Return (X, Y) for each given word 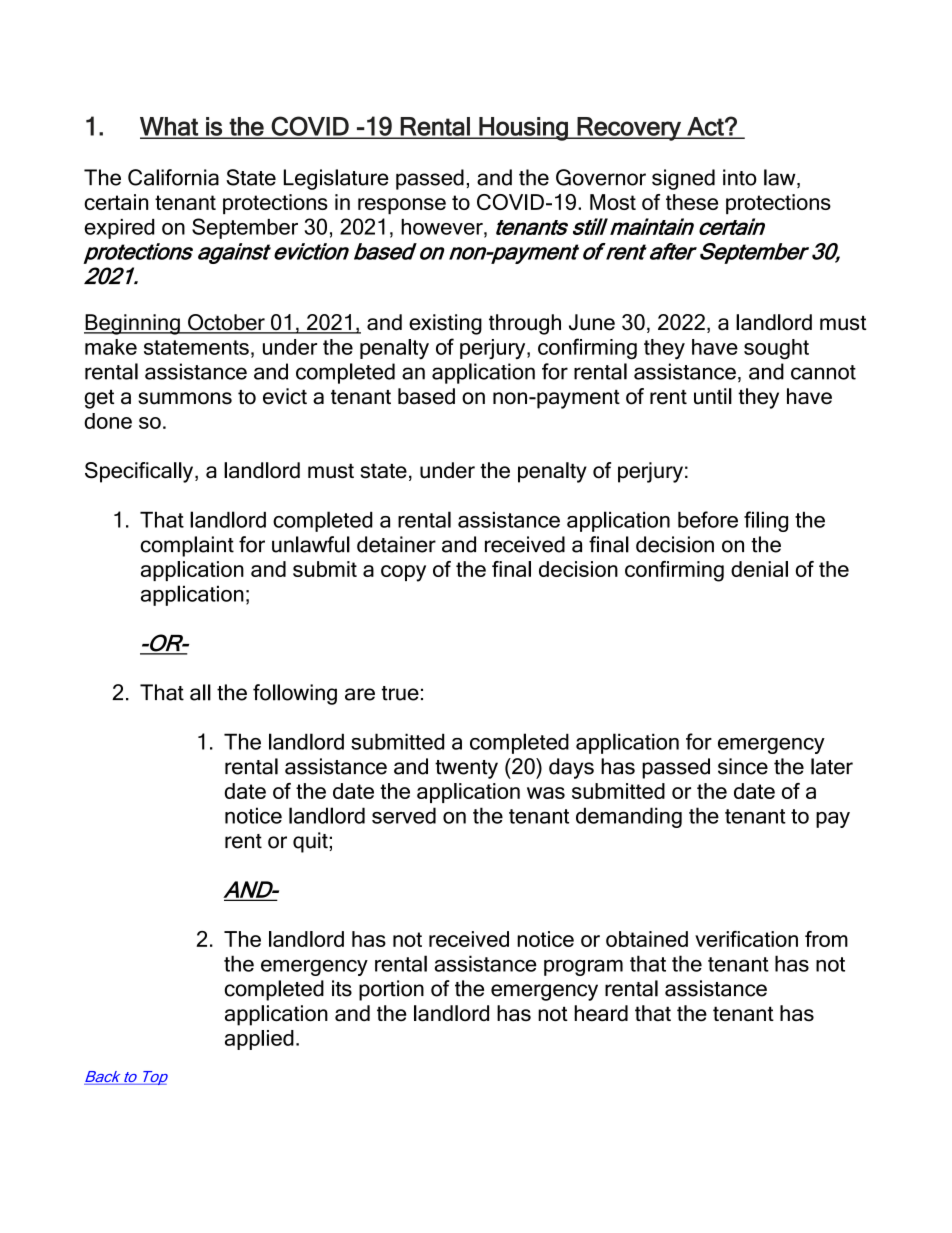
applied (259, 1040)
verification (746, 939)
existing (445, 324)
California (173, 177)
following (295, 694)
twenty (466, 769)
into (740, 177)
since (743, 766)
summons (185, 398)
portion (391, 990)
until (713, 396)
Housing (523, 129)
